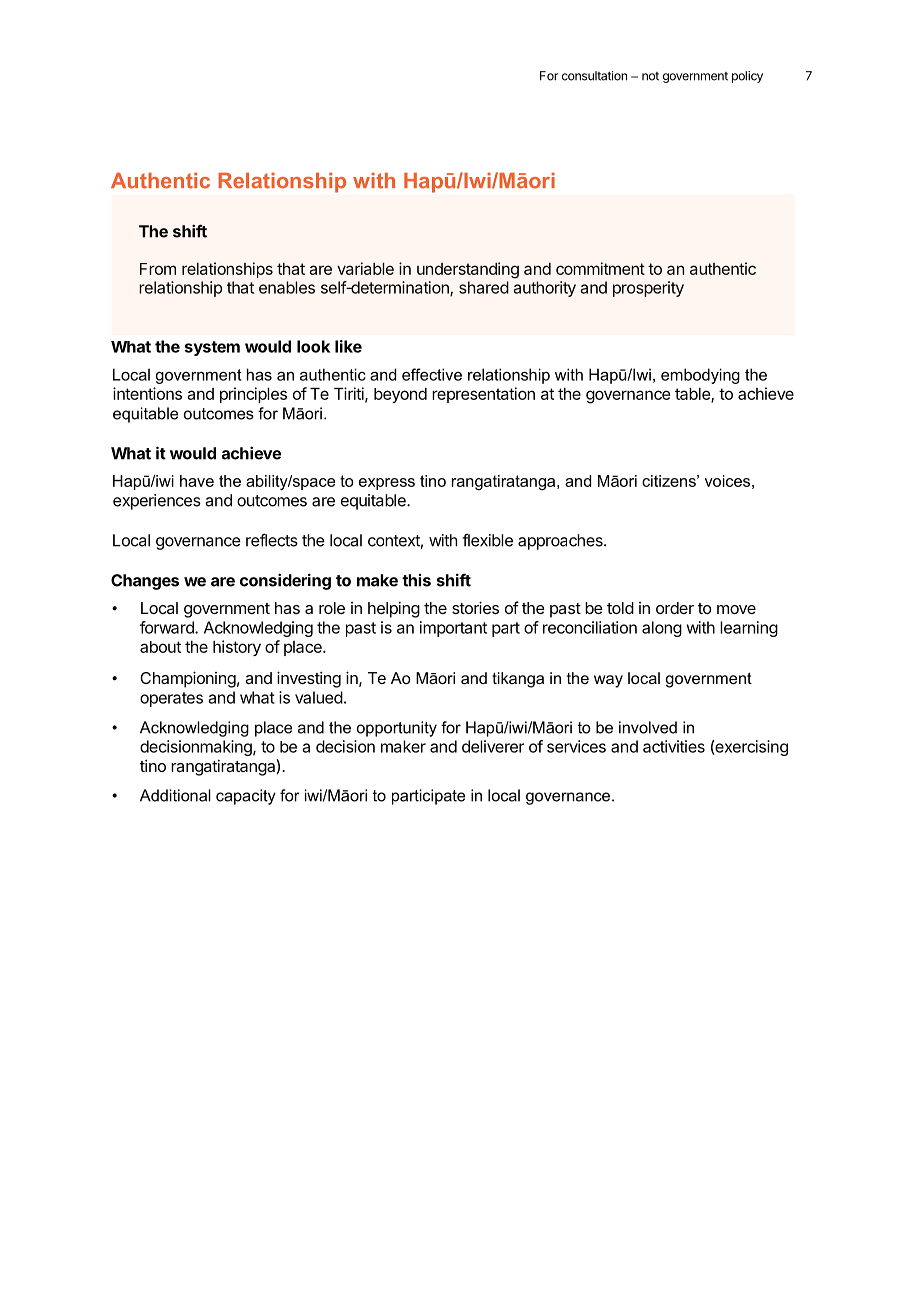 The width and height of the screenshot is (924, 1308). What do you see at coordinates (197, 481) in the screenshot?
I see `have` at bounding box center [197, 481].
